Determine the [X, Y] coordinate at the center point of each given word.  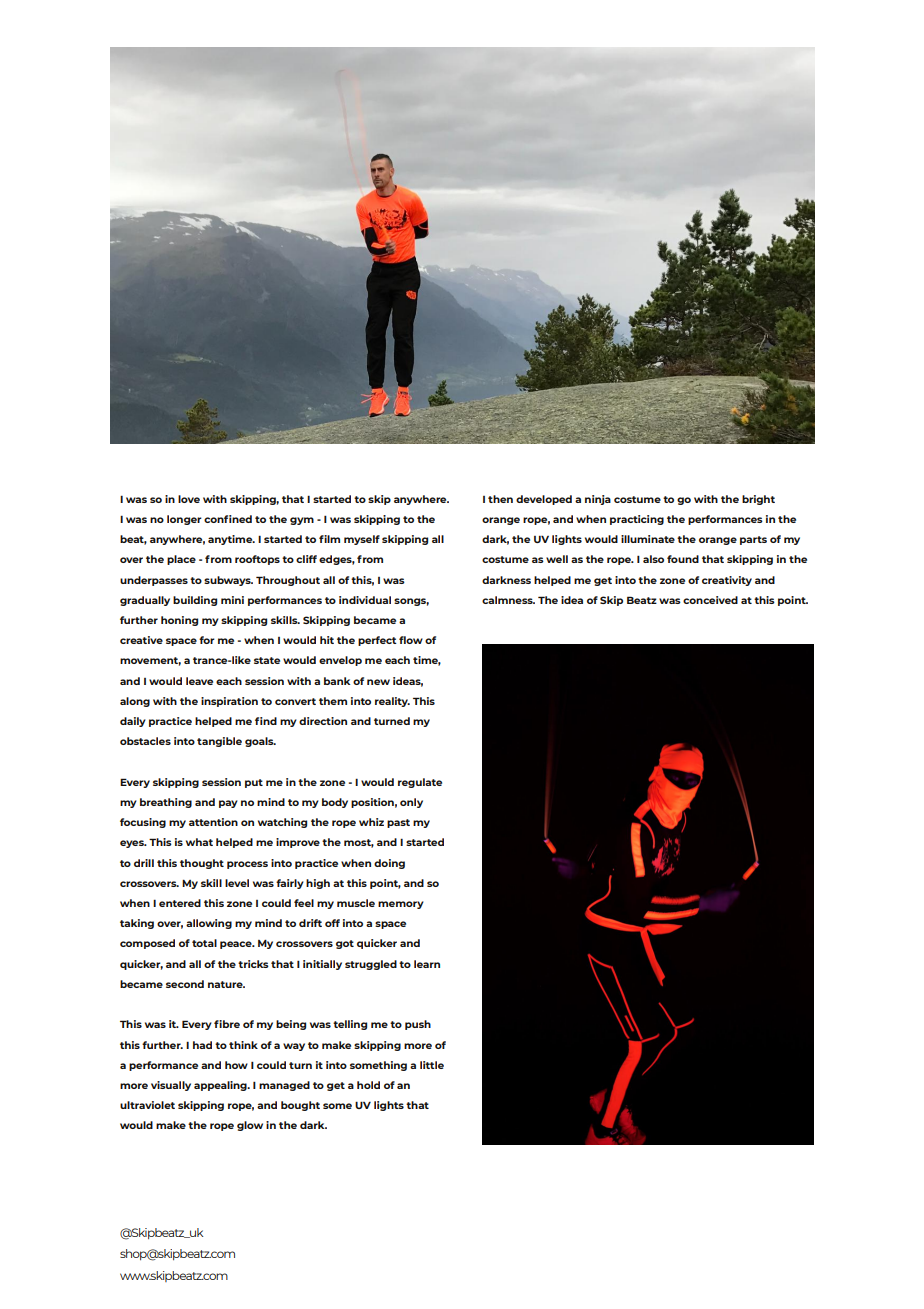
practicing [637, 520]
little [432, 1065]
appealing [221, 1086]
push [418, 1025]
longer [184, 520]
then [500, 499]
